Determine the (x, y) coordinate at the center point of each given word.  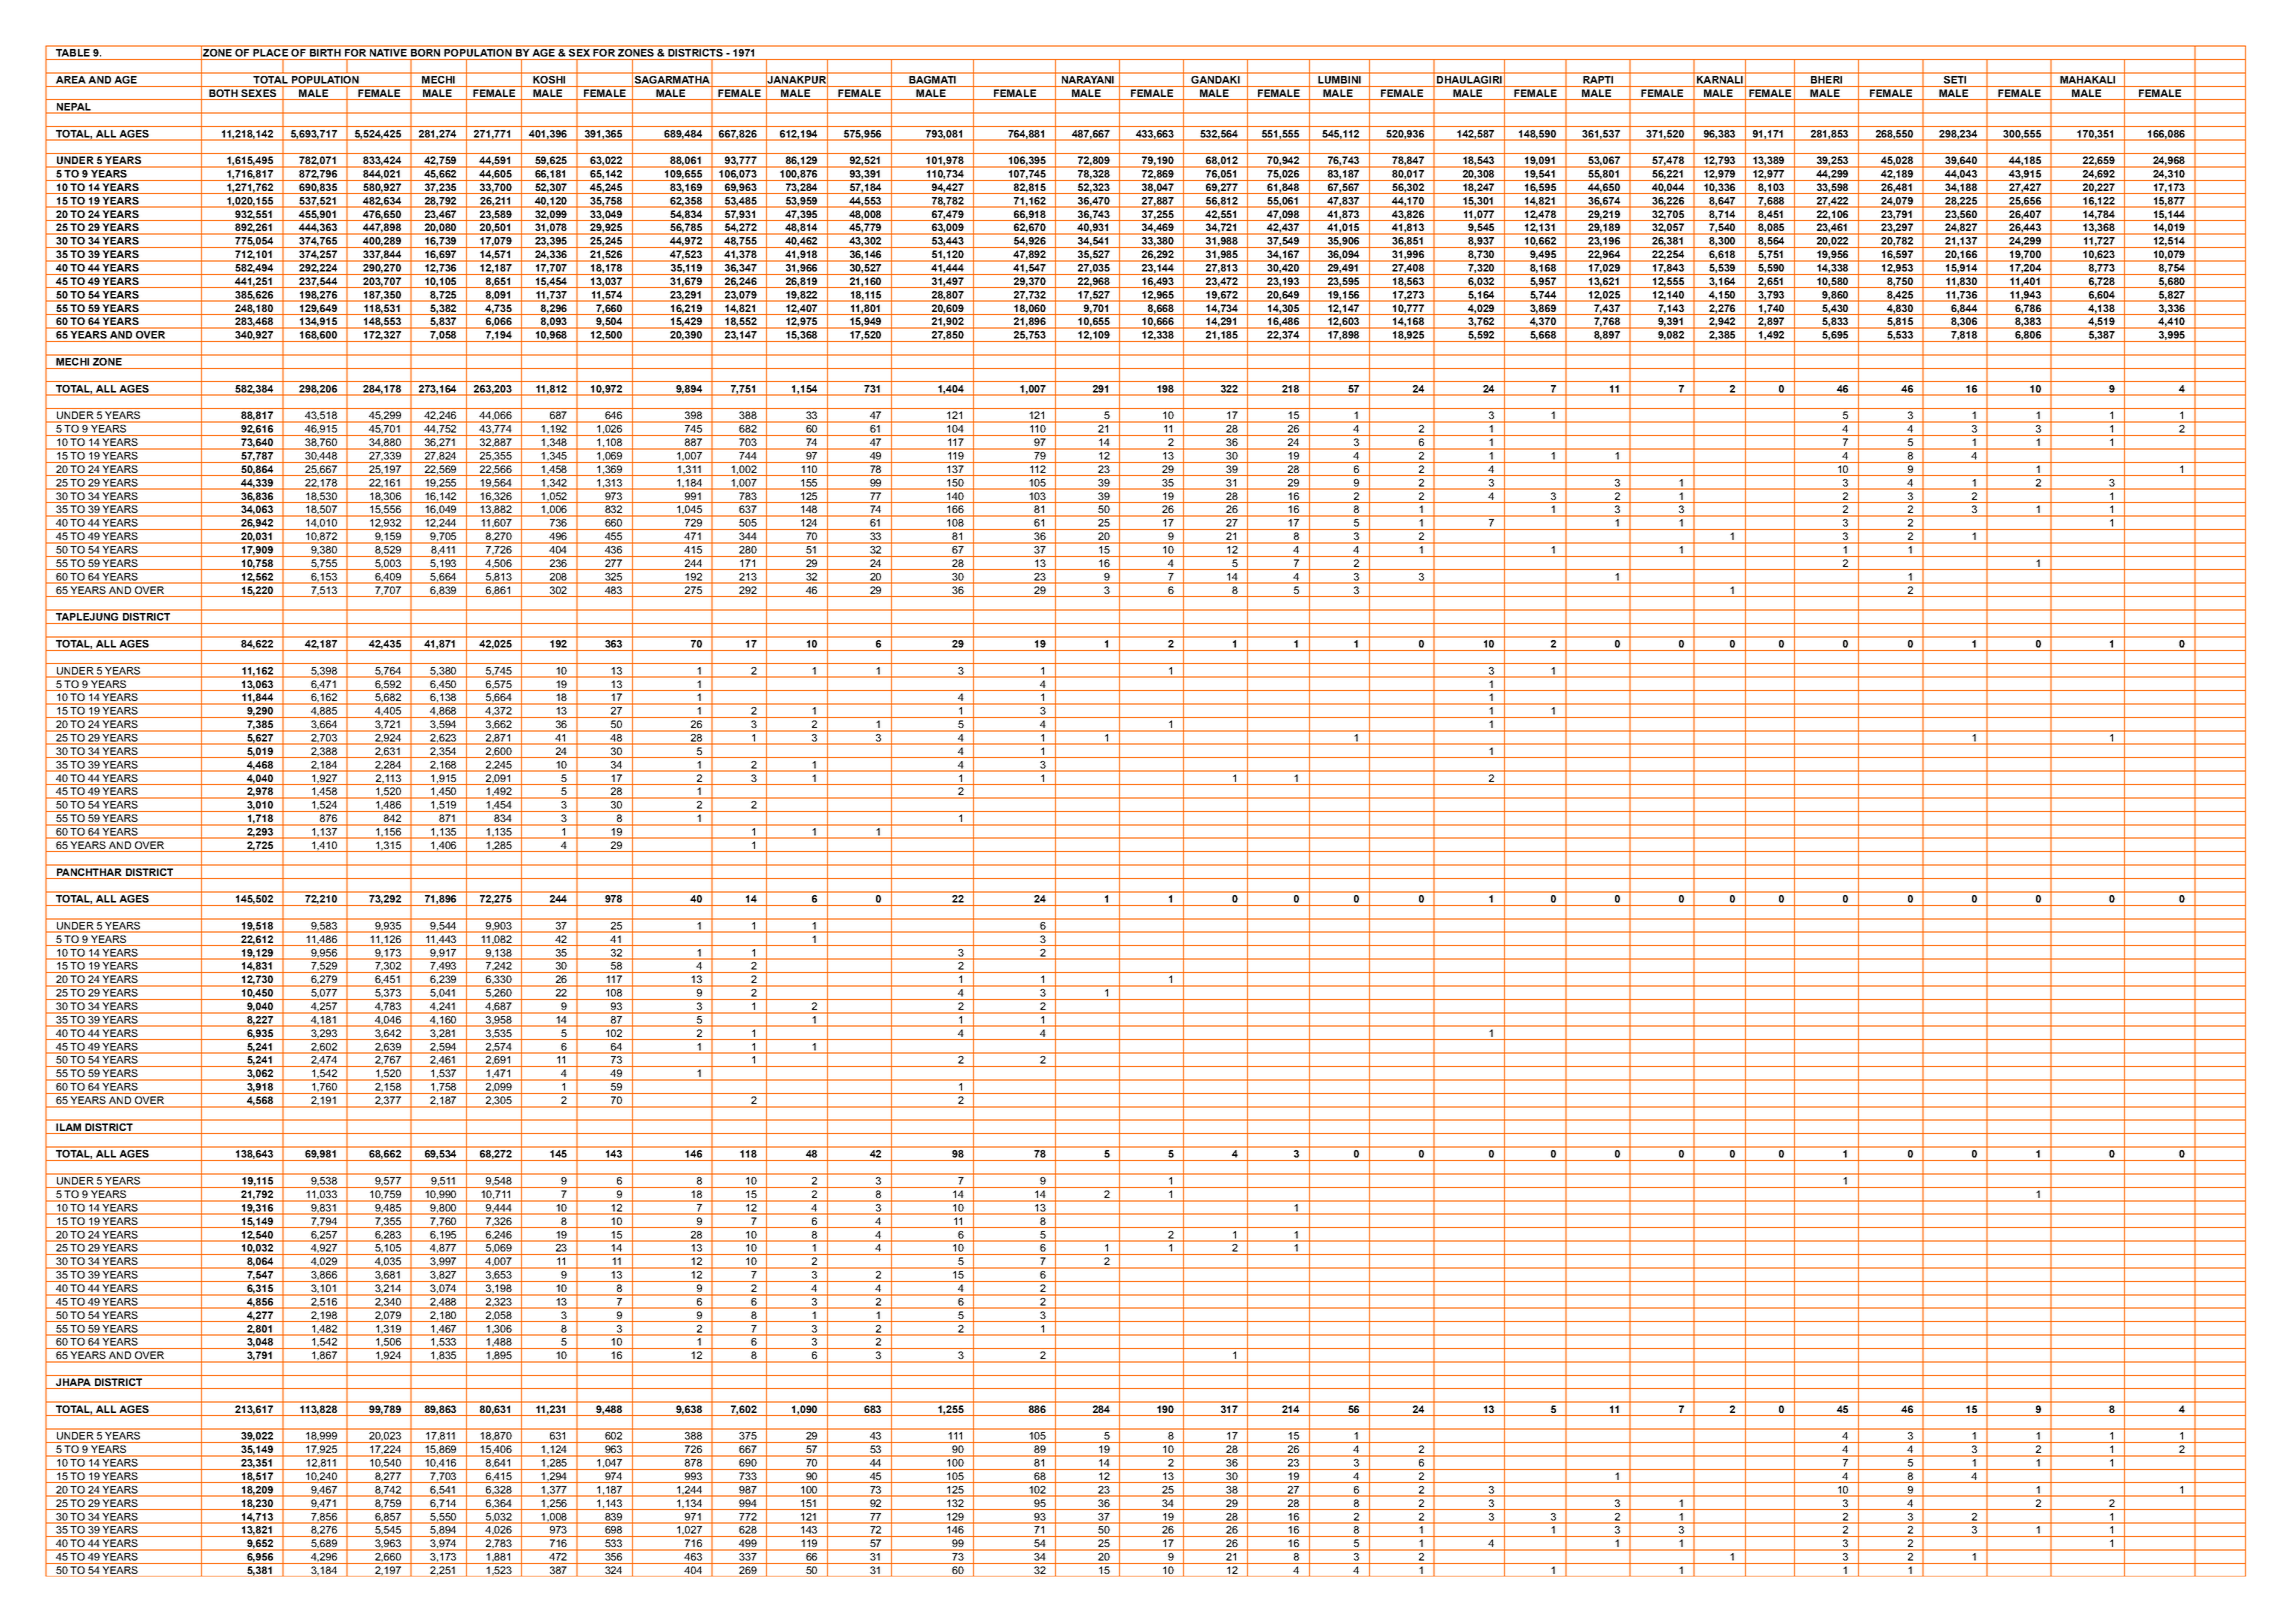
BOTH (223, 94)
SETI (1955, 80)
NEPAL (74, 107)
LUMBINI (1339, 80)
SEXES (258, 94)
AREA (70, 80)
